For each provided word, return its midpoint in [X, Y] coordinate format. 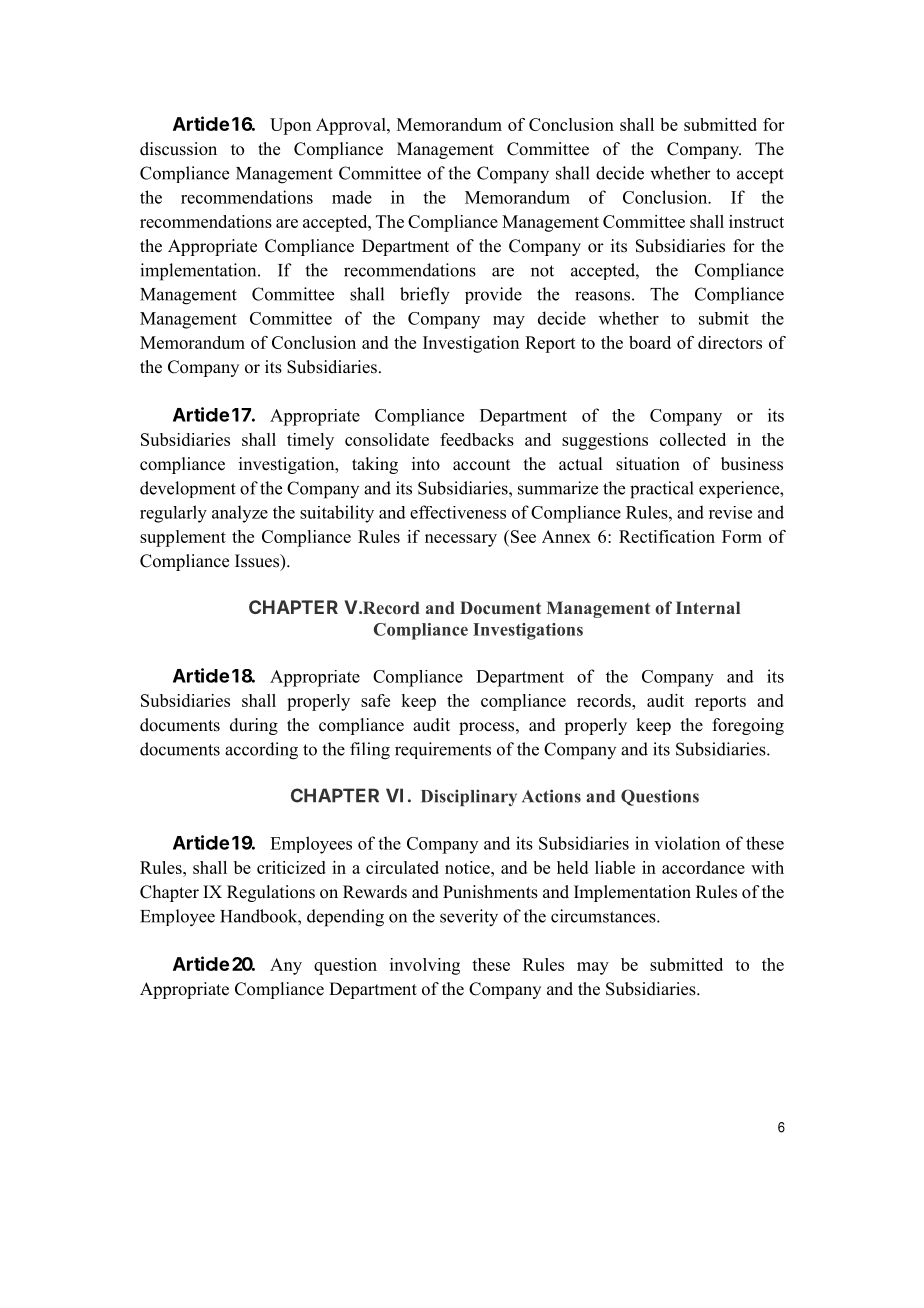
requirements [443, 750]
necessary [461, 540]
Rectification [667, 536]
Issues [258, 562]
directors [730, 342]
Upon [290, 126]
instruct [756, 221]
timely [310, 441]
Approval [352, 126]
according [261, 751]
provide [493, 295]
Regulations [271, 893]
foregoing [748, 726]
